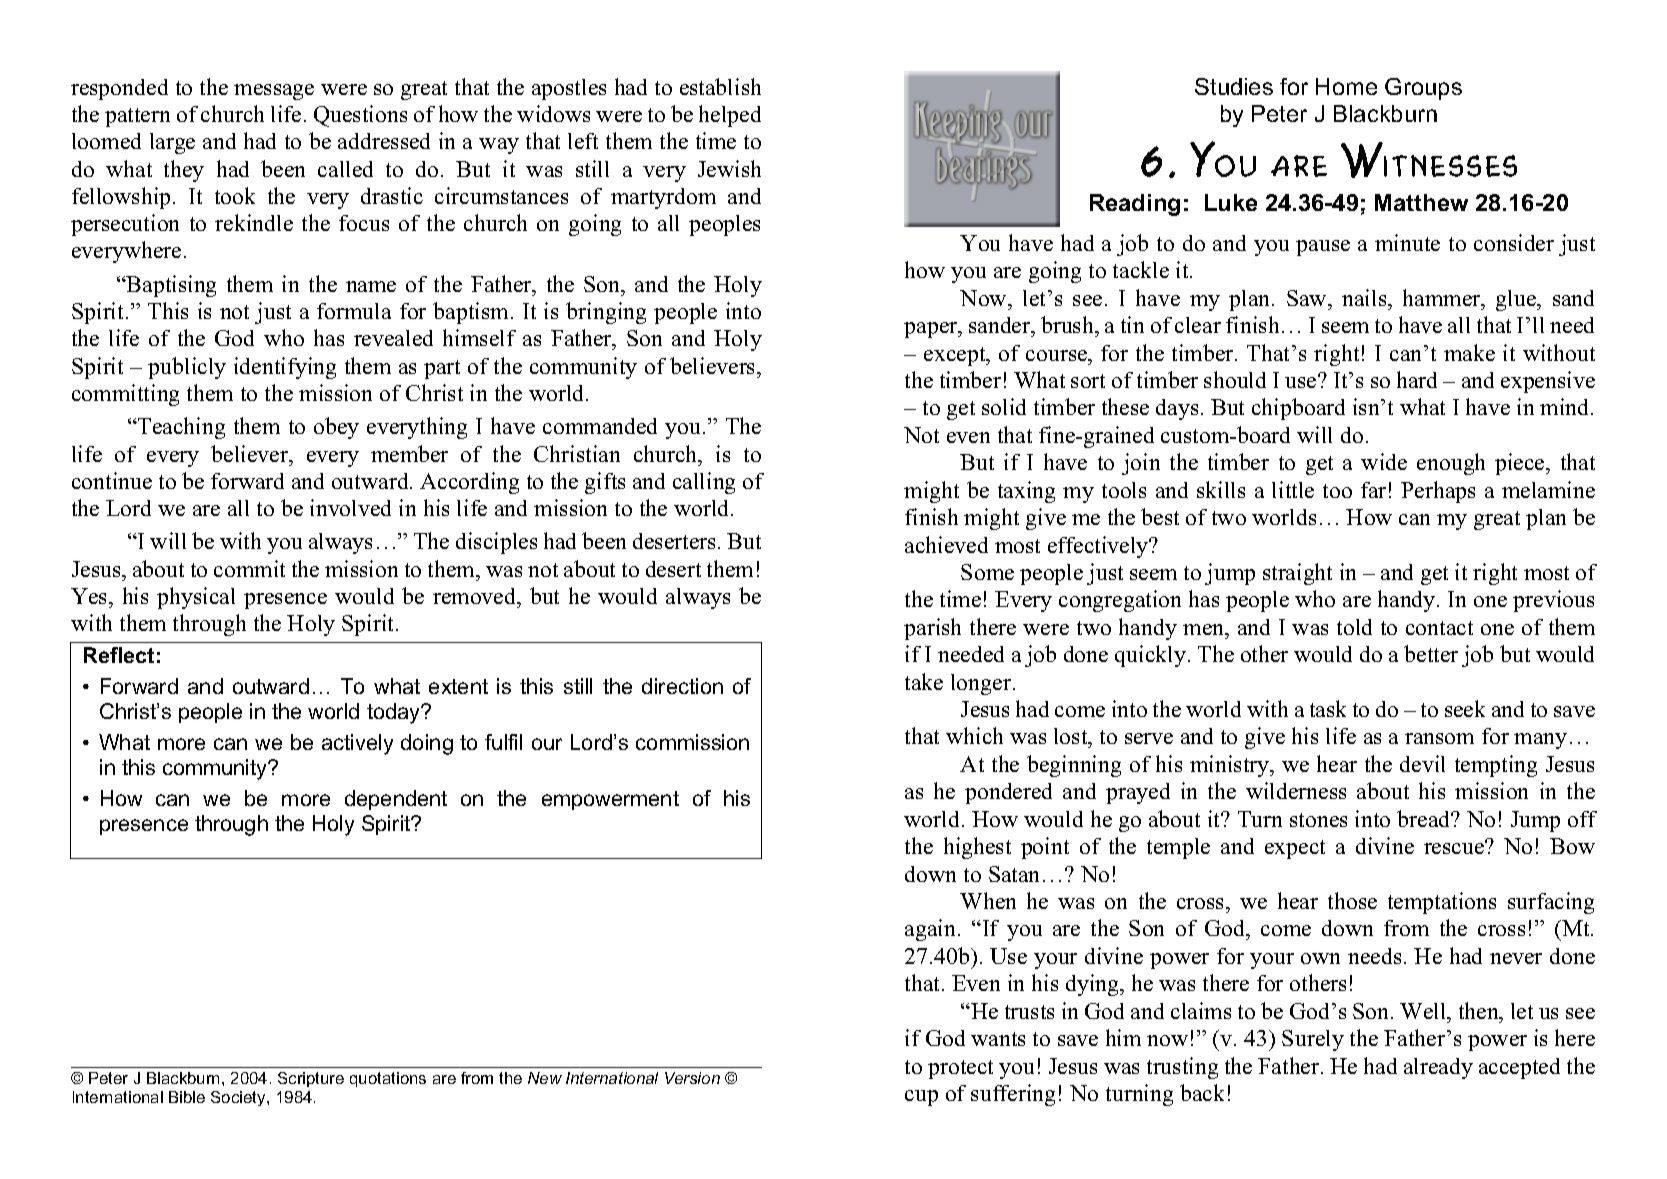  I want to click on which, so click(974, 735).
